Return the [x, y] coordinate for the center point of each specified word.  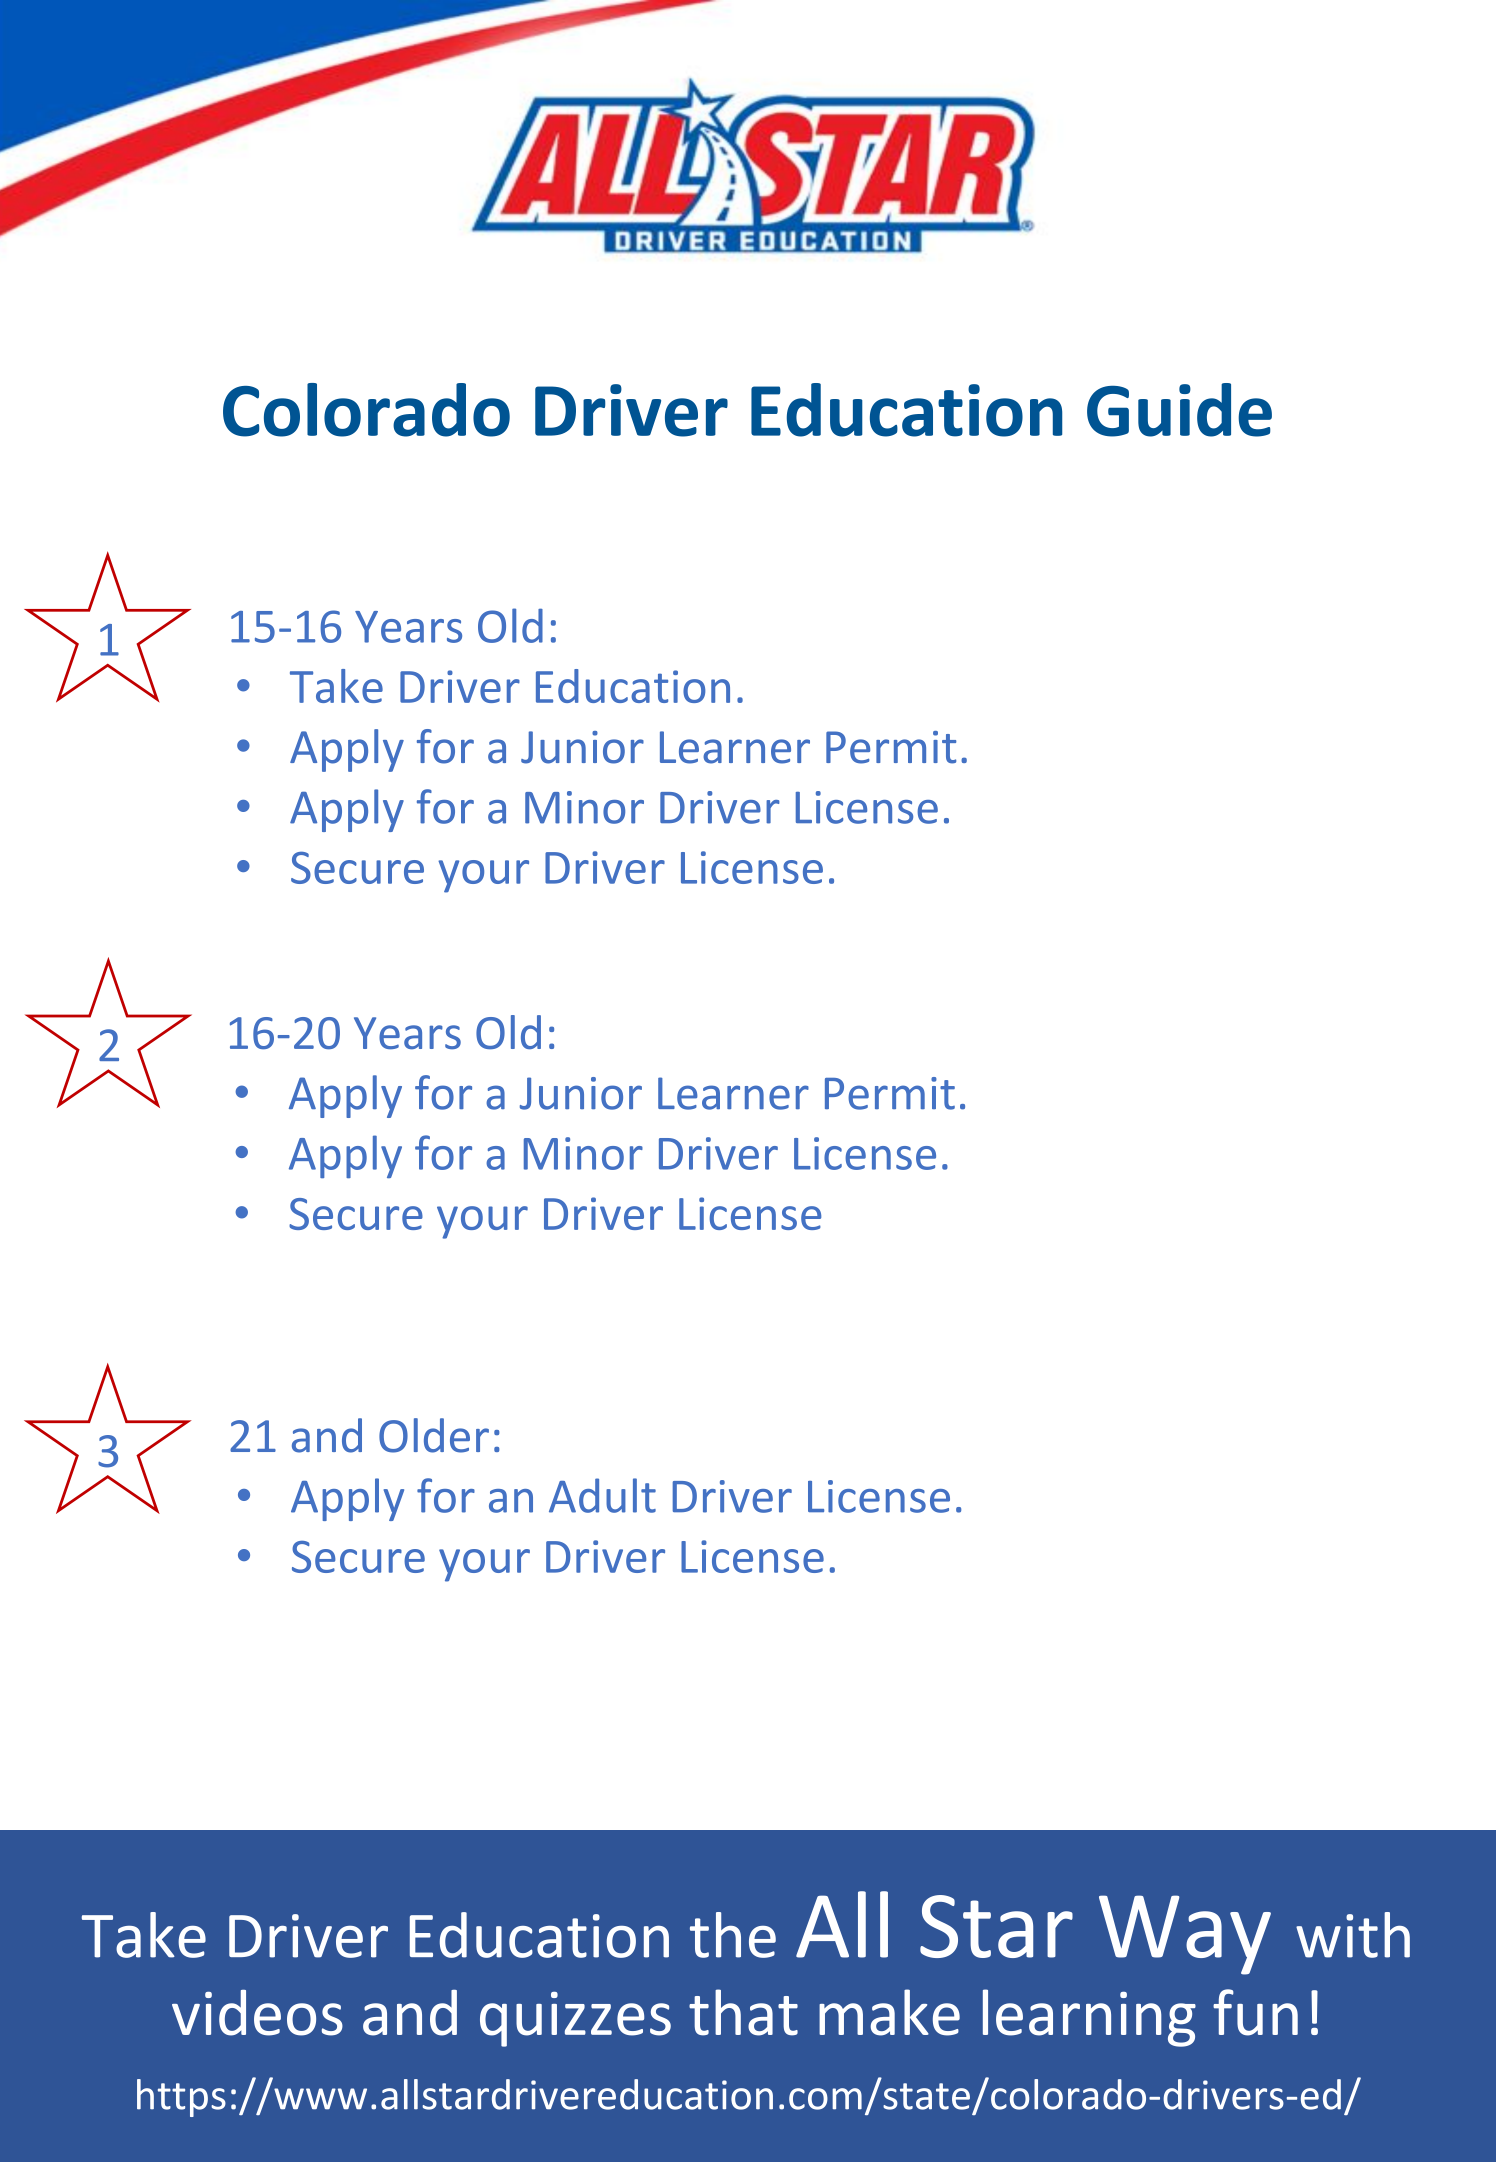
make [889, 2012]
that [743, 2012]
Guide [1179, 410]
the [733, 1935]
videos [257, 2012]
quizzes [575, 2019]
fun [1255, 2012]
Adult [602, 1495]
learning [1089, 2018]
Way [1185, 1935]
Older [434, 1435]
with [1353, 1935]
